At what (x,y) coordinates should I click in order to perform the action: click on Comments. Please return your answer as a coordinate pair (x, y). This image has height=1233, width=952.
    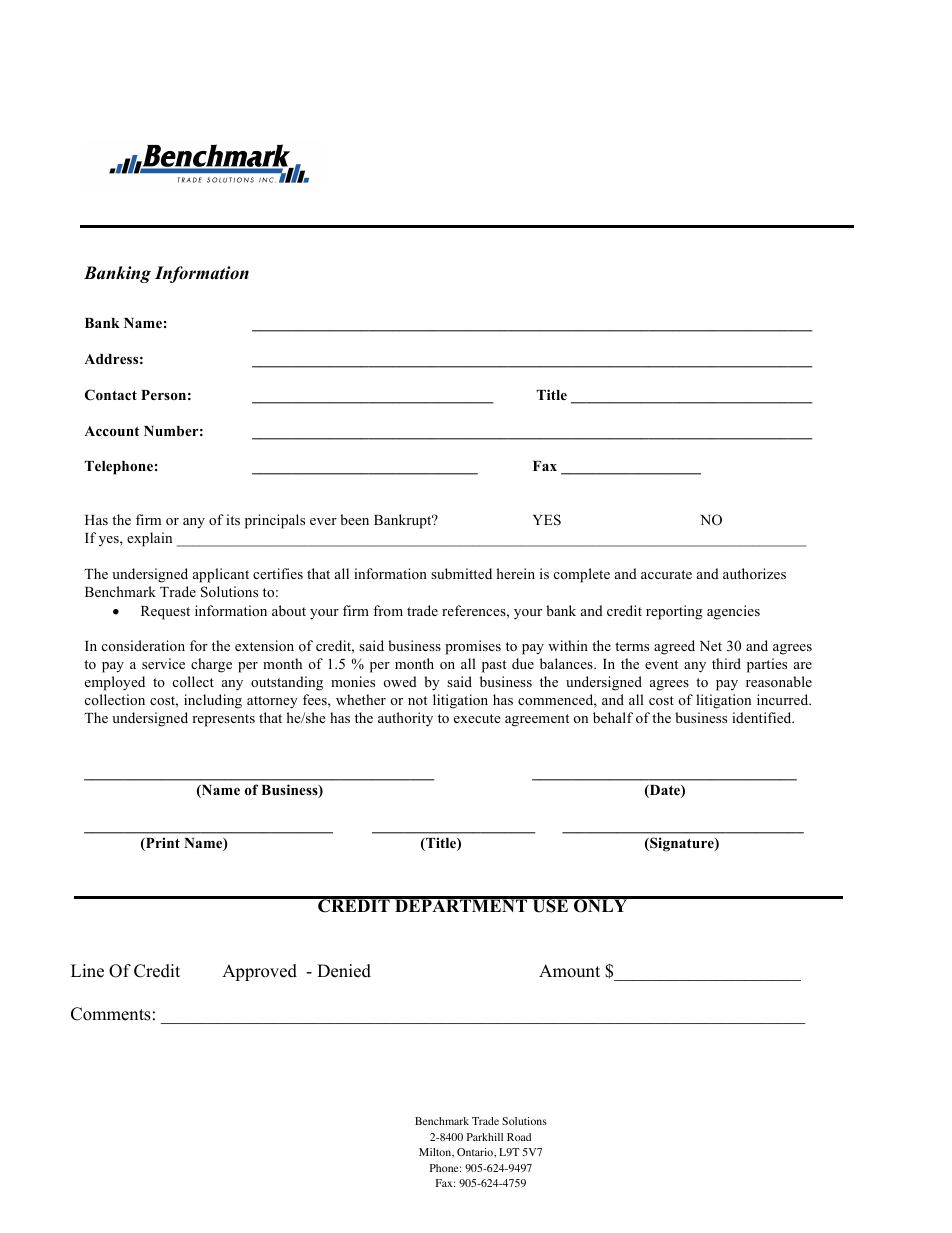
    Looking at the image, I should click on (111, 1014).
